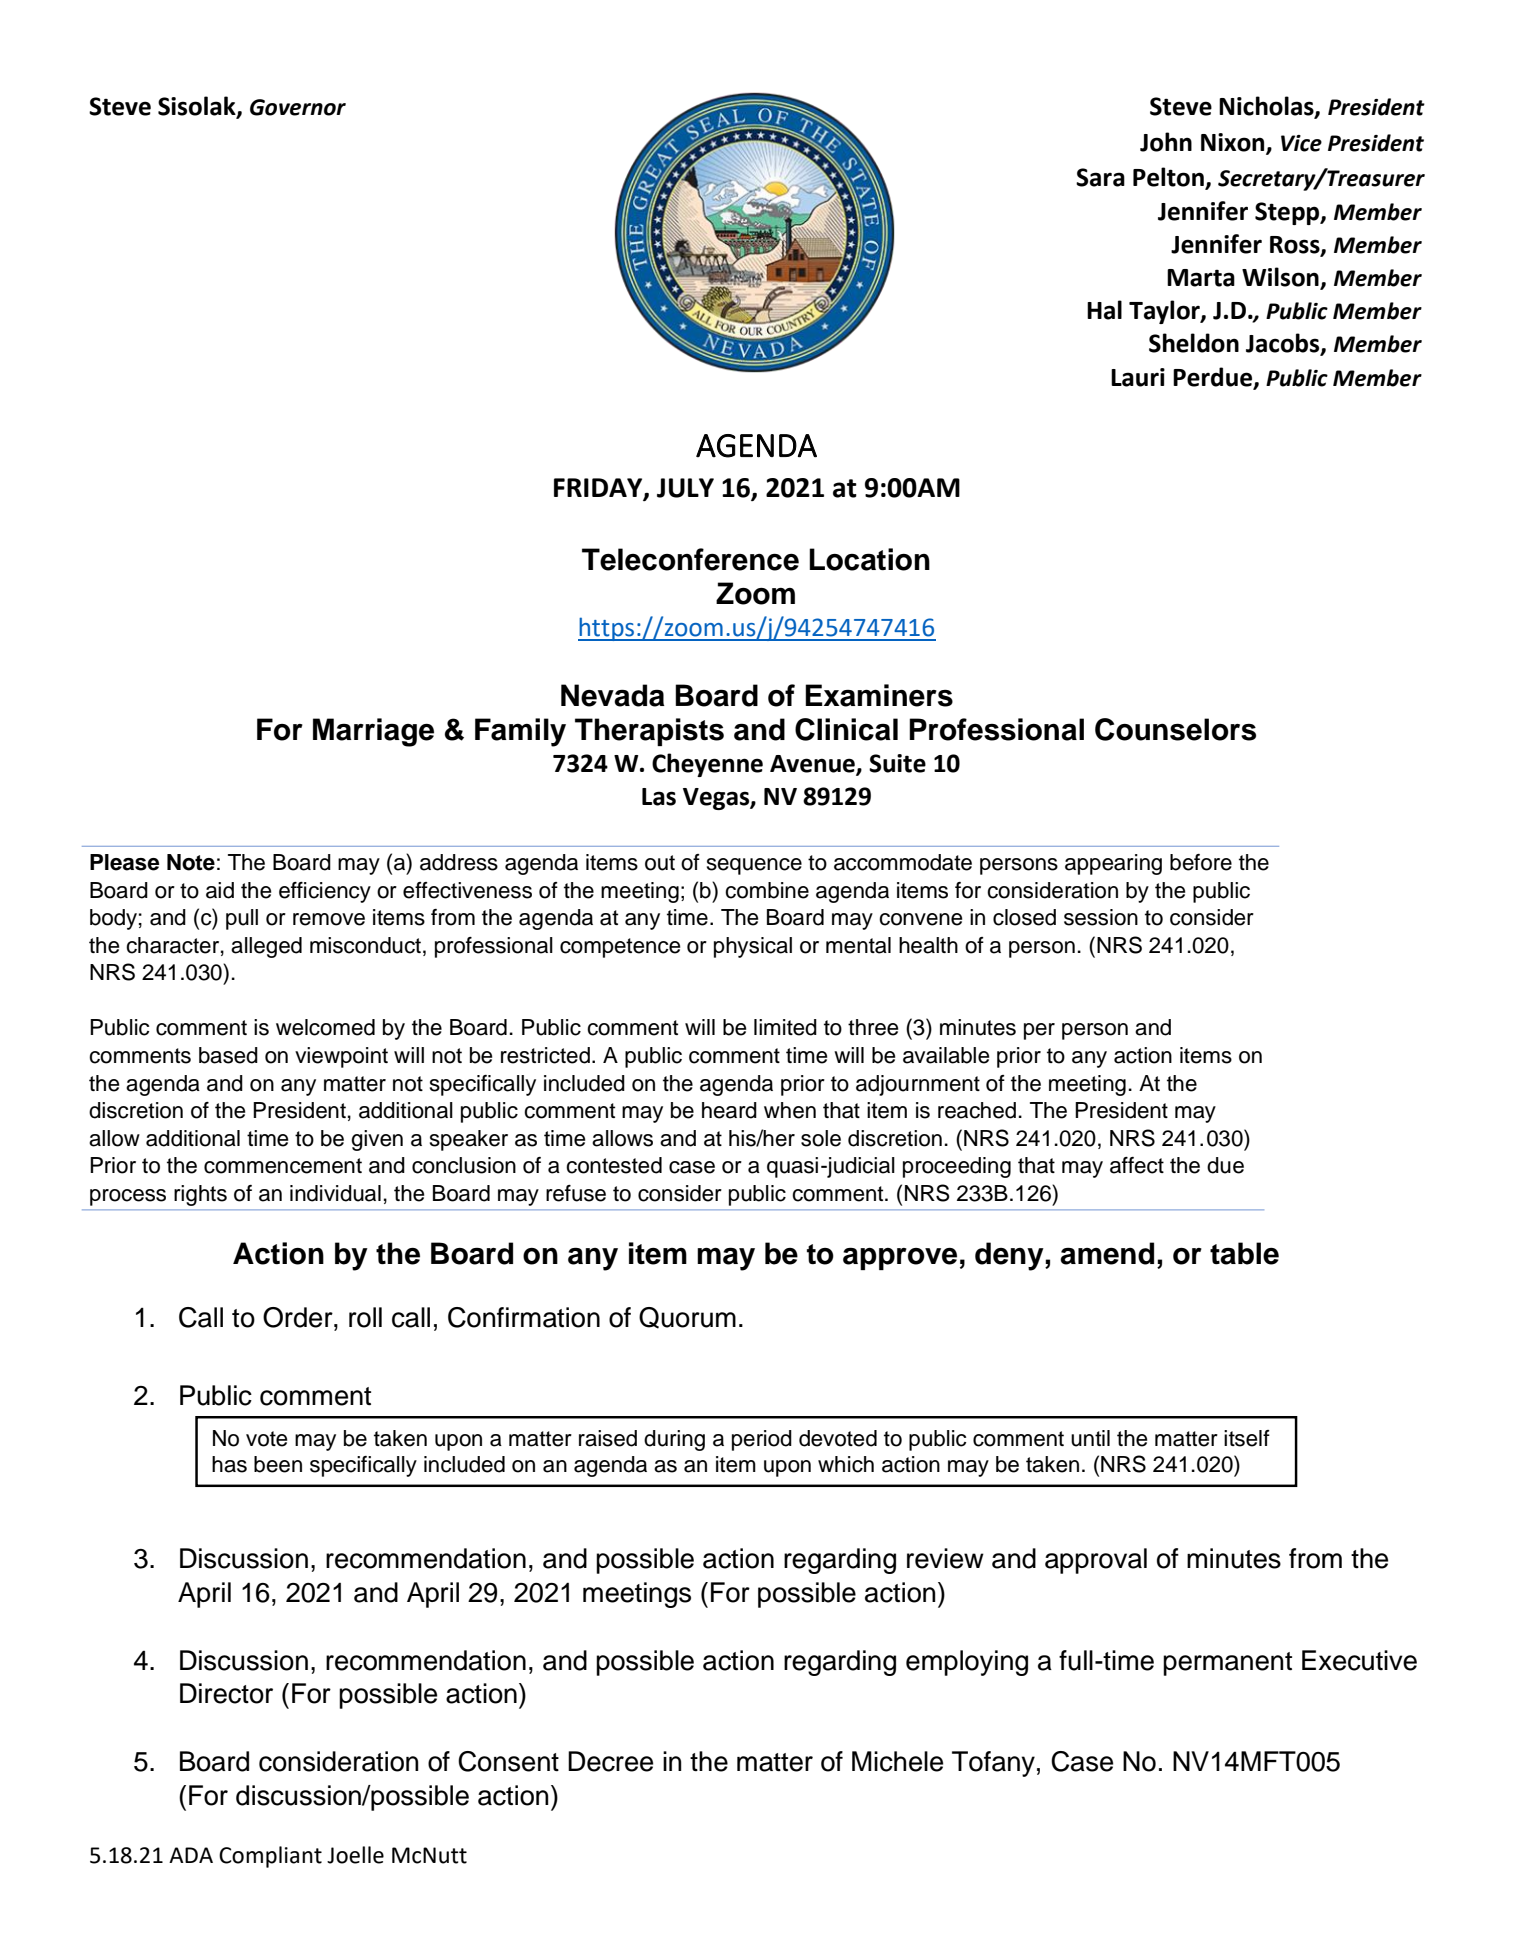 The width and height of the page is (1513, 1958). Describe the element at coordinates (1100, 177) in the page. I see `Sara` at that location.
